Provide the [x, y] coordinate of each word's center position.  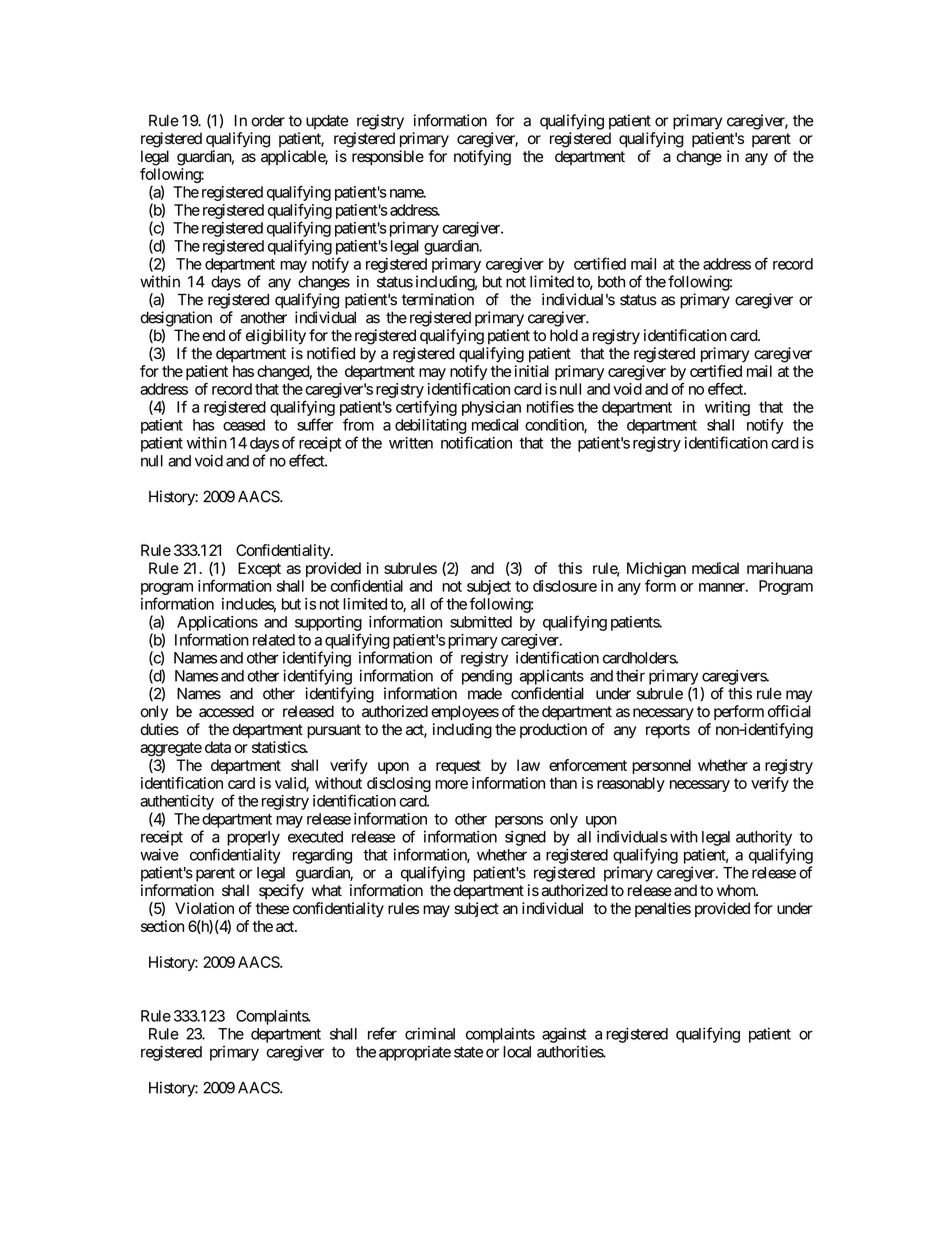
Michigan [656, 571]
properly [253, 838]
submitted [481, 622]
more [451, 784]
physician [491, 408]
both [611, 282]
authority [764, 838]
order [268, 121]
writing [727, 408]
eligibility [276, 337]
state [468, 1052]
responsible [388, 158]
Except [259, 569]
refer [382, 1033]
